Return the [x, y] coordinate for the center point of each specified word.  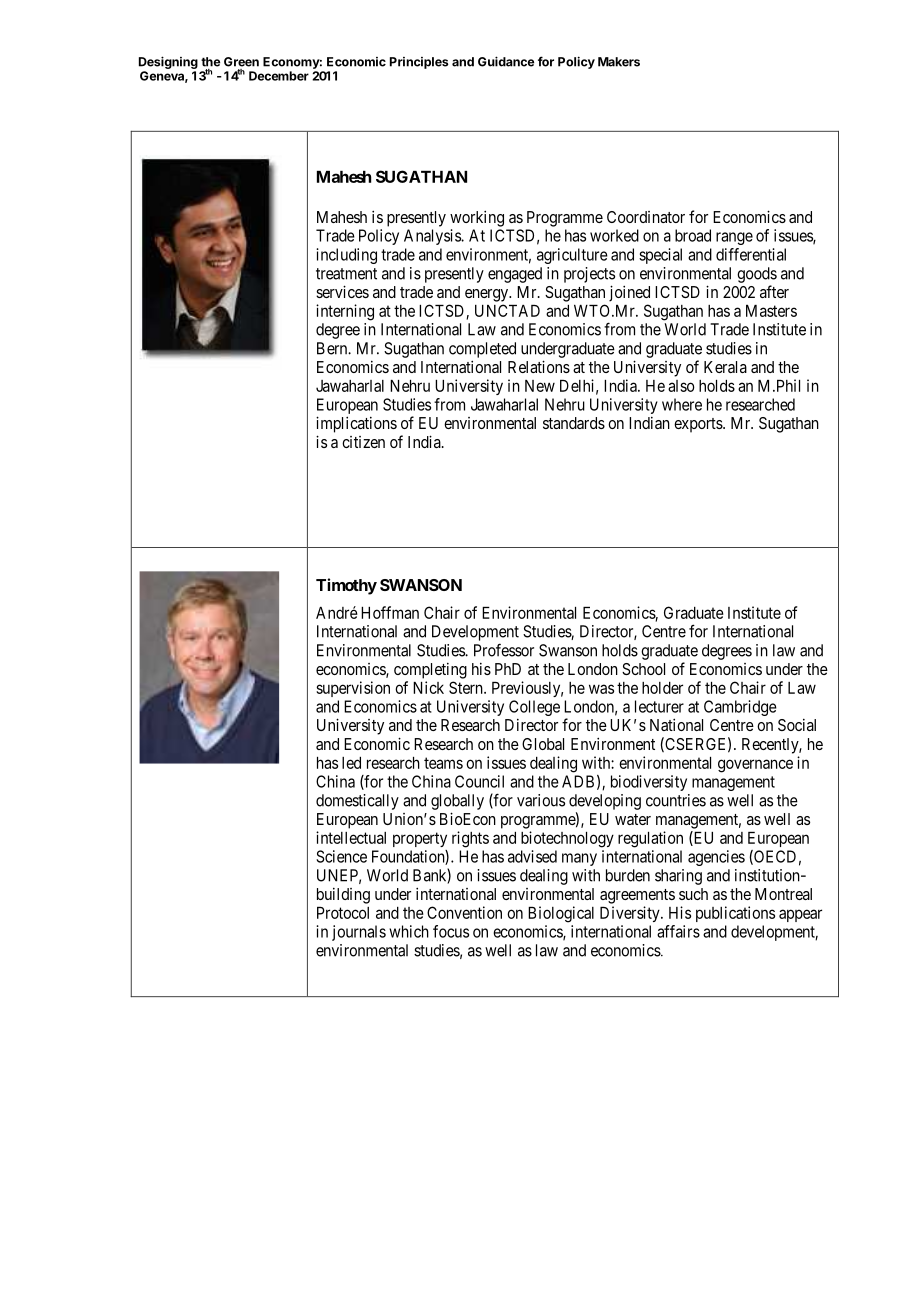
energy [488, 295]
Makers [619, 62]
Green [241, 62]
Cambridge [740, 708]
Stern [467, 687]
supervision [353, 689]
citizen [363, 442]
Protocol [343, 913]
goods [757, 275]
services [342, 291]
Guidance [506, 61]
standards [574, 423]
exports [699, 425]
